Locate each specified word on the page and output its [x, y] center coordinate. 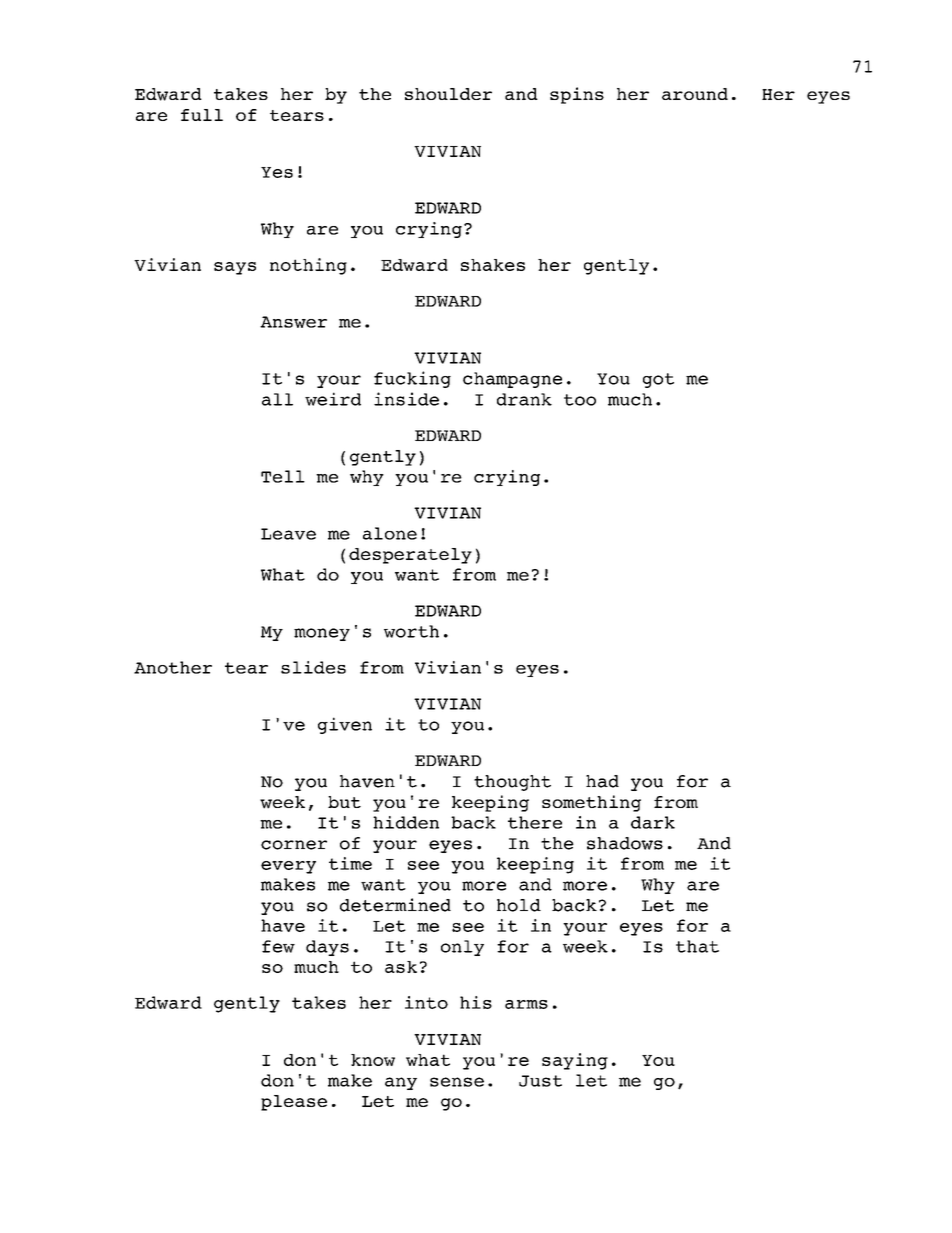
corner [294, 845]
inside [406, 399]
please [294, 1103]
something [591, 803]
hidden [406, 822]
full [202, 115]
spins [577, 95]
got [658, 380]
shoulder [448, 94]
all [277, 399]
